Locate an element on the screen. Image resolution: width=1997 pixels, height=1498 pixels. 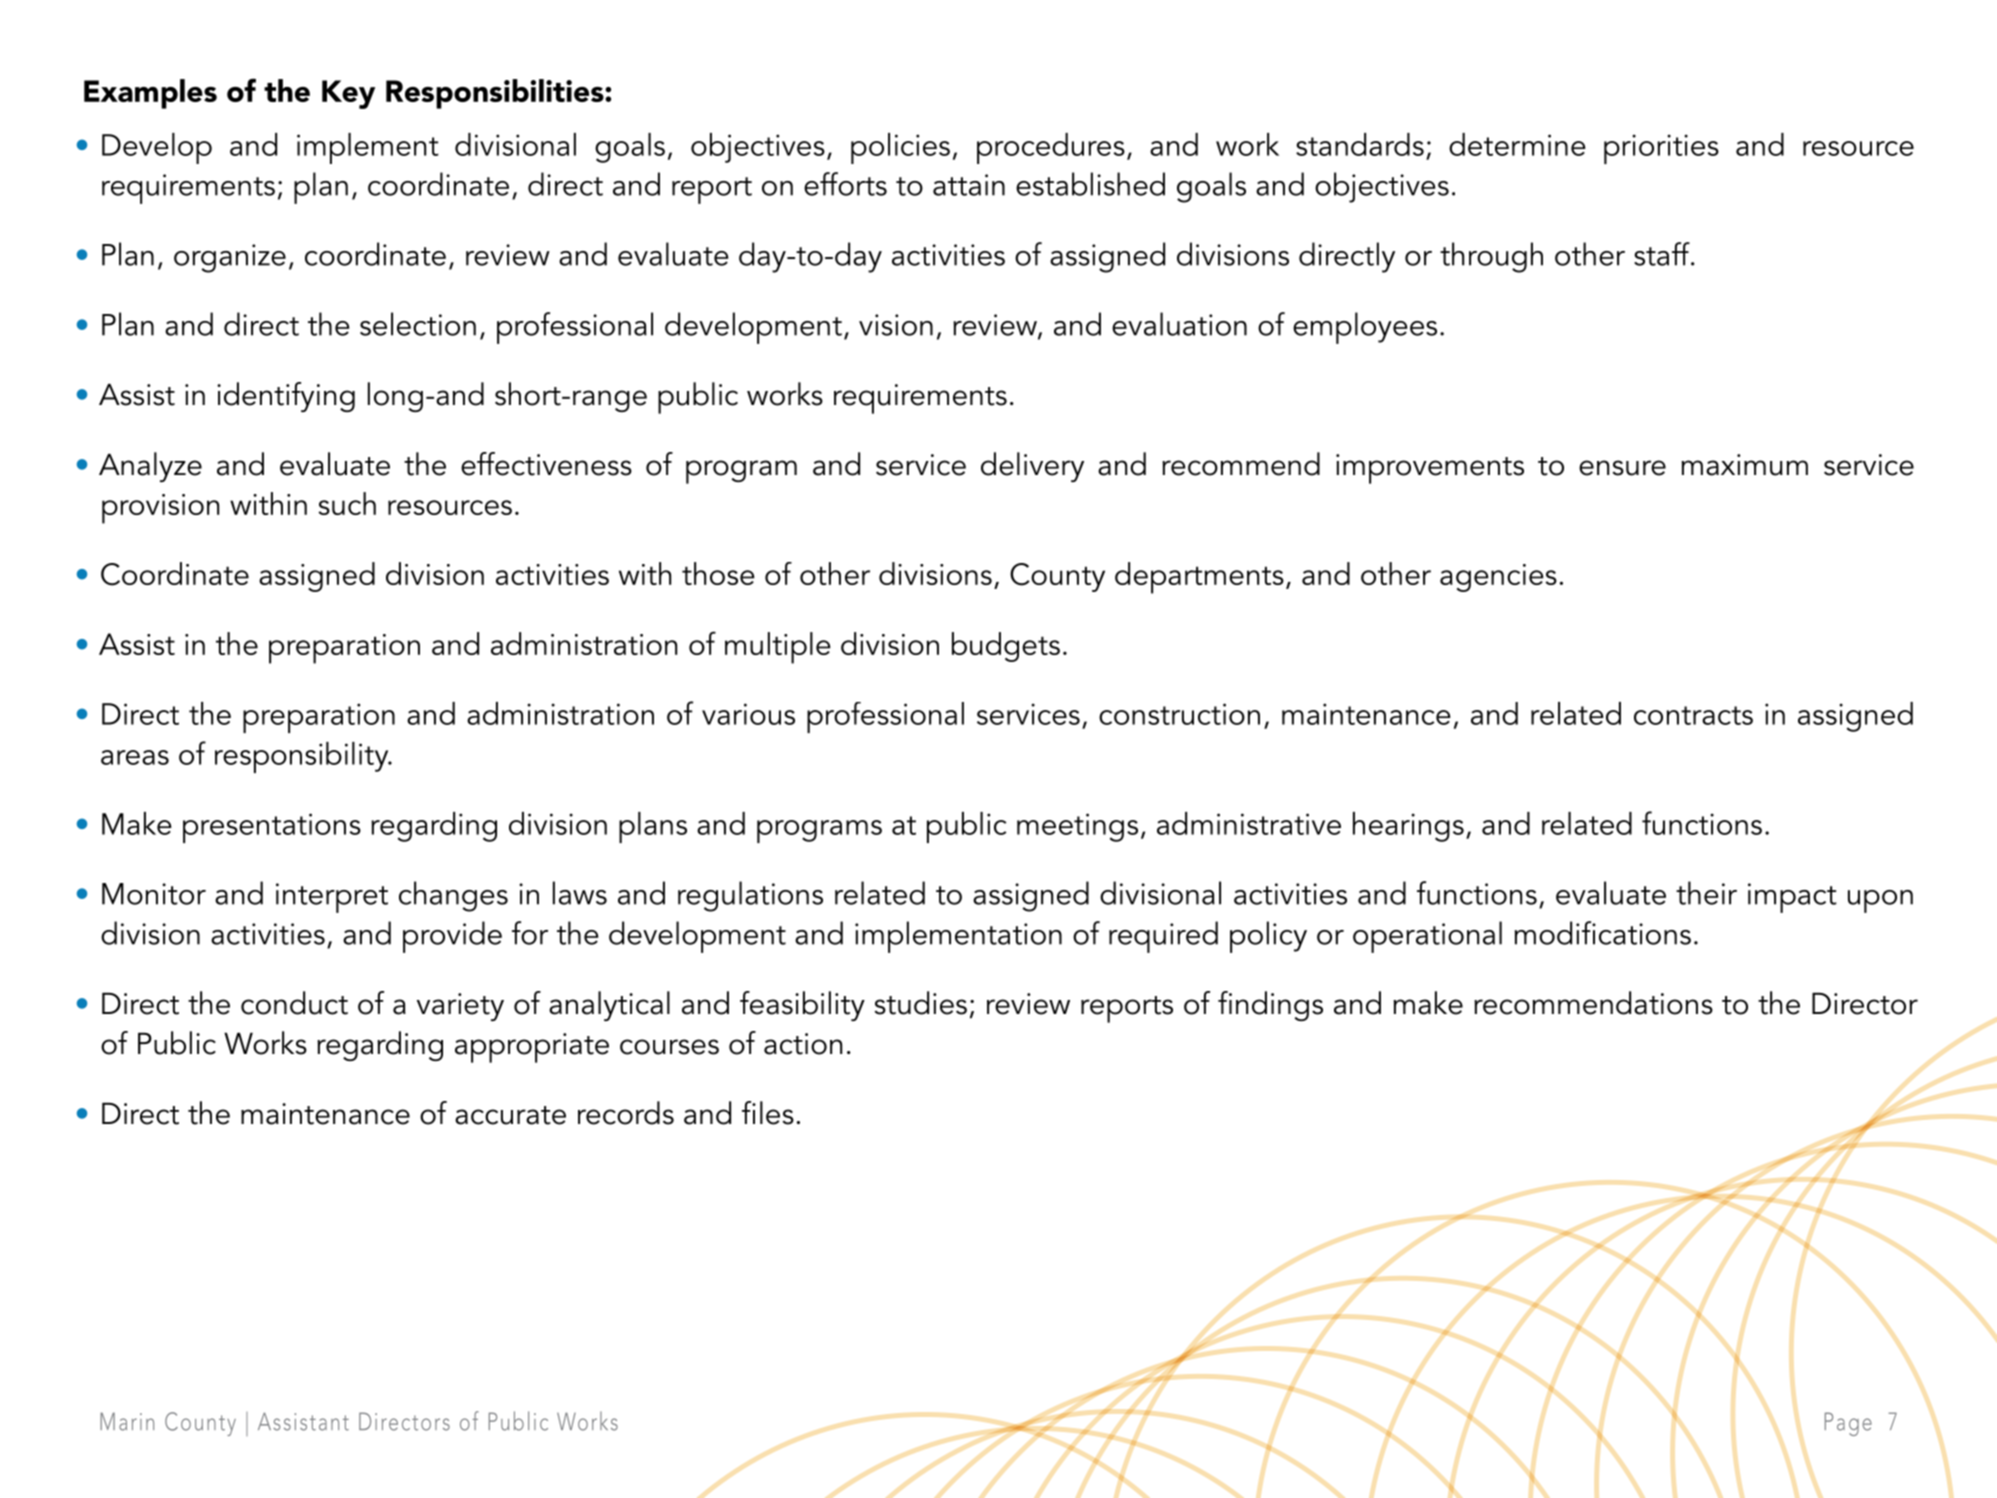
responsibility is located at coordinates (303, 757).
